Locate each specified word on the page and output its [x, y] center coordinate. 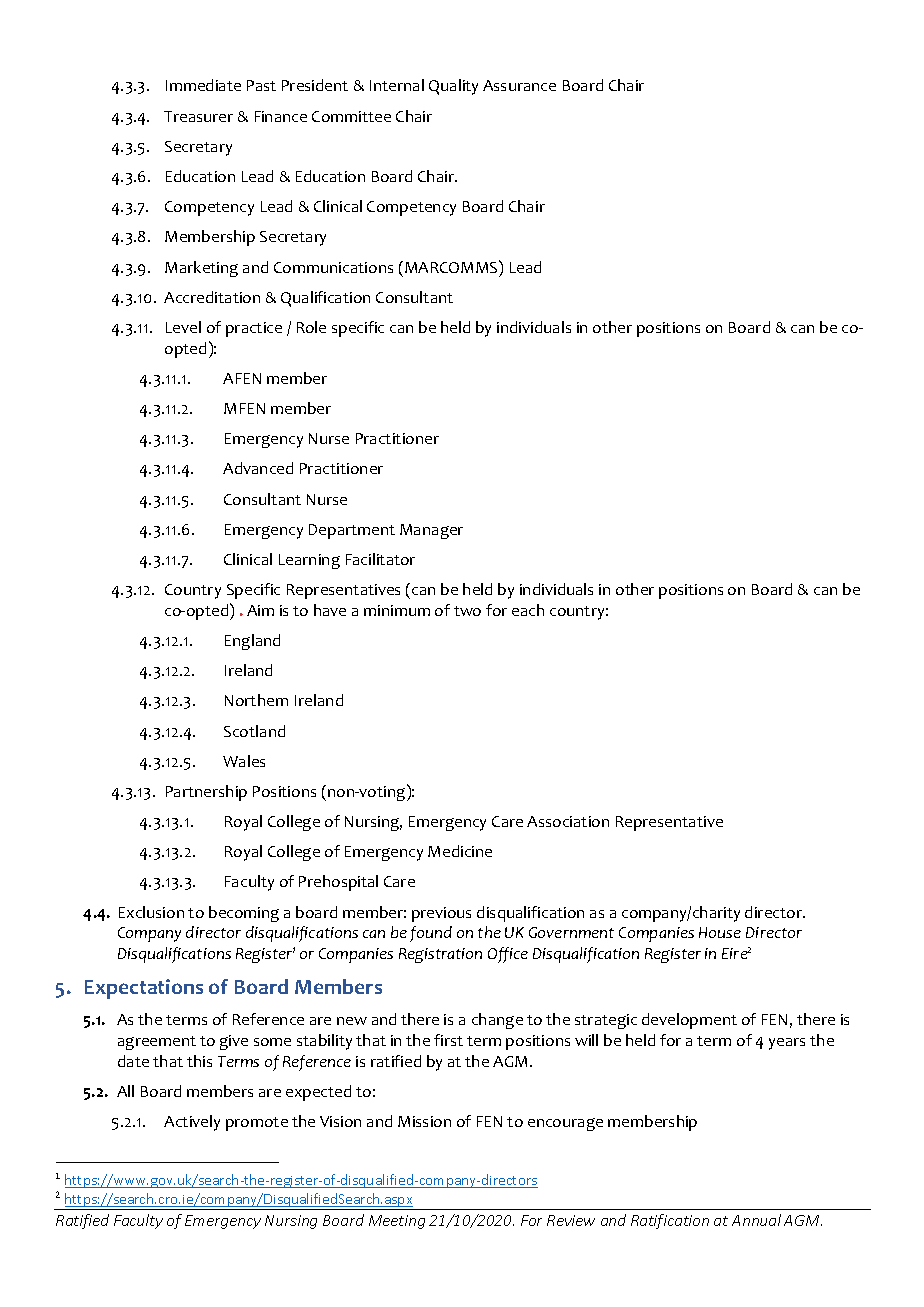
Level [183, 327]
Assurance [519, 85]
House [720, 932]
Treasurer [198, 116]
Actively [192, 1123]
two [467, 611]
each [528, 610]
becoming [244, 914]
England [252, 642]
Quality [453, 87]
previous [441, 914]
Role [311, 327]
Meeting [397, 1222]
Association [568, 821]
